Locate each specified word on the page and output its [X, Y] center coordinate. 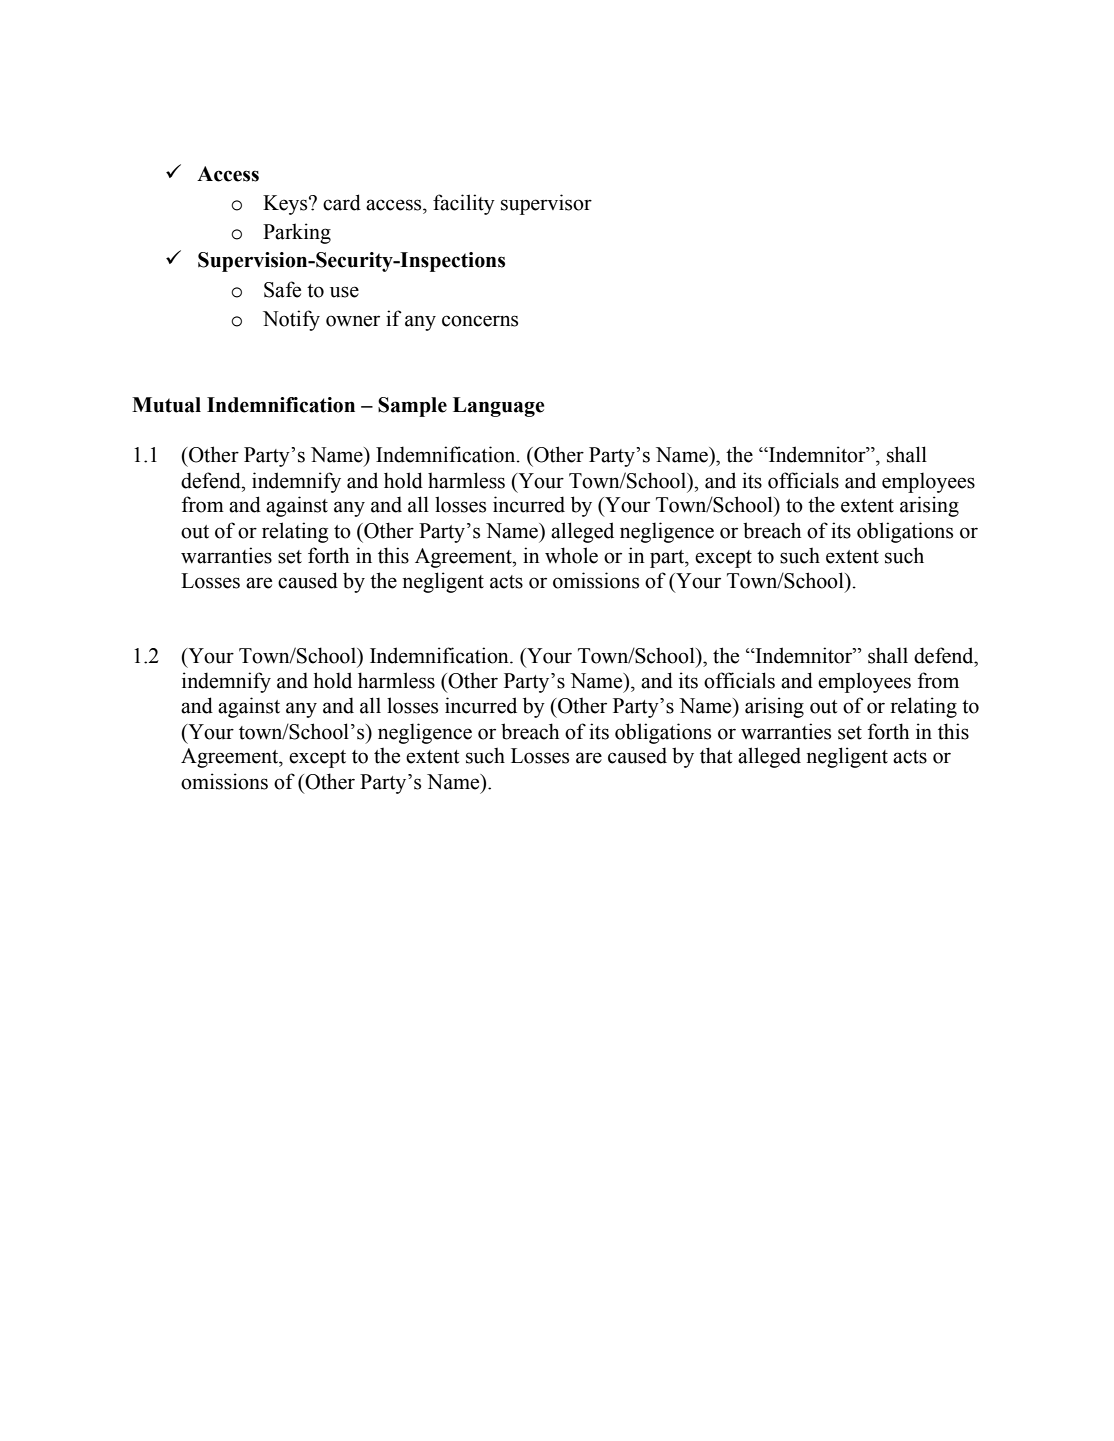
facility [464, 204]
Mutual [166, 405]
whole [571, 555]
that [716, 755]
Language [499, 407]
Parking [297, 233]
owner [353, 321]
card [342, 202]
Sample [412, 407]
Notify [291, 320]
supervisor [546, 204]
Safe [282, 289]
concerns [480, 321]
